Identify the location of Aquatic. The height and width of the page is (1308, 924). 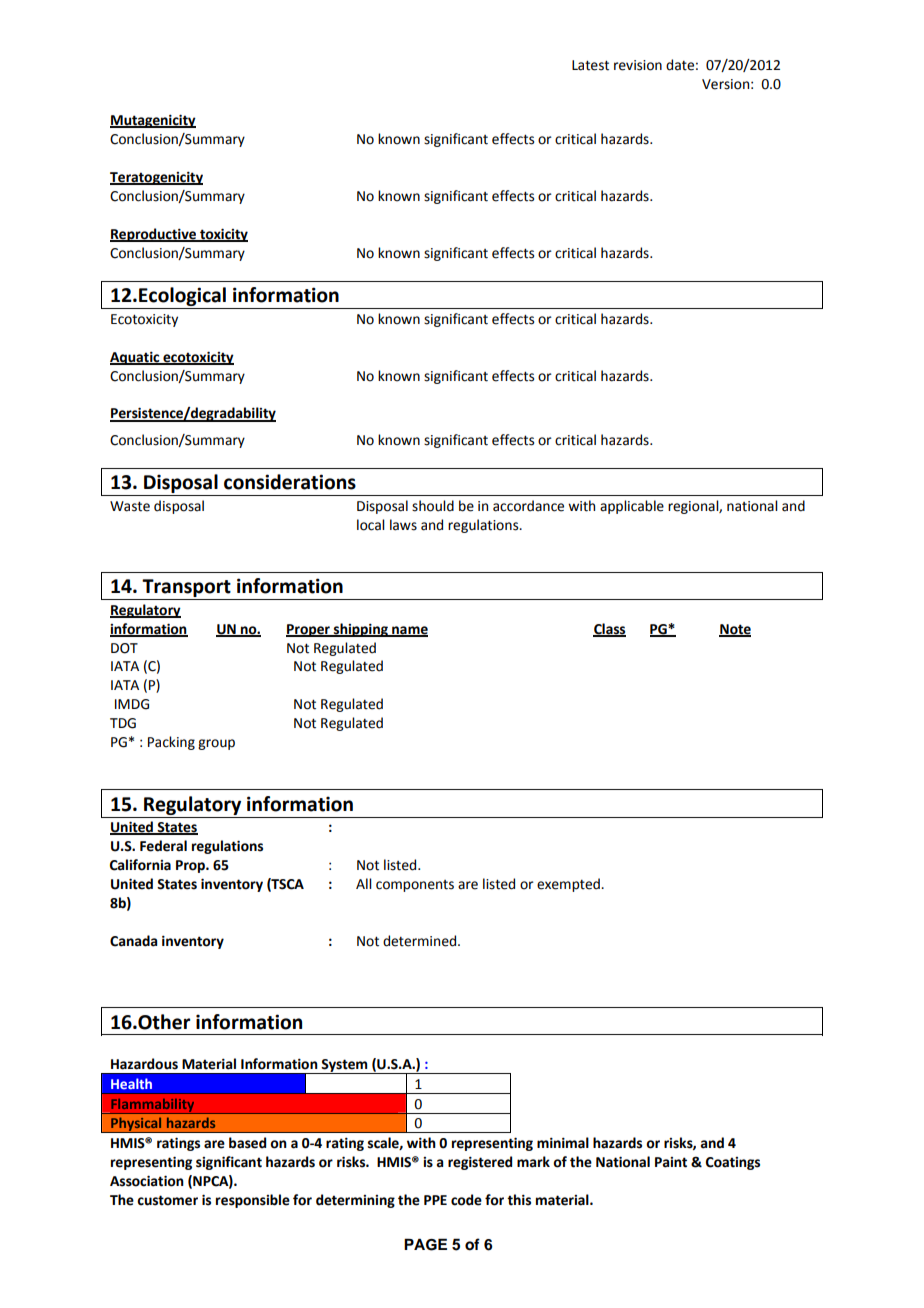
(136, 358).
